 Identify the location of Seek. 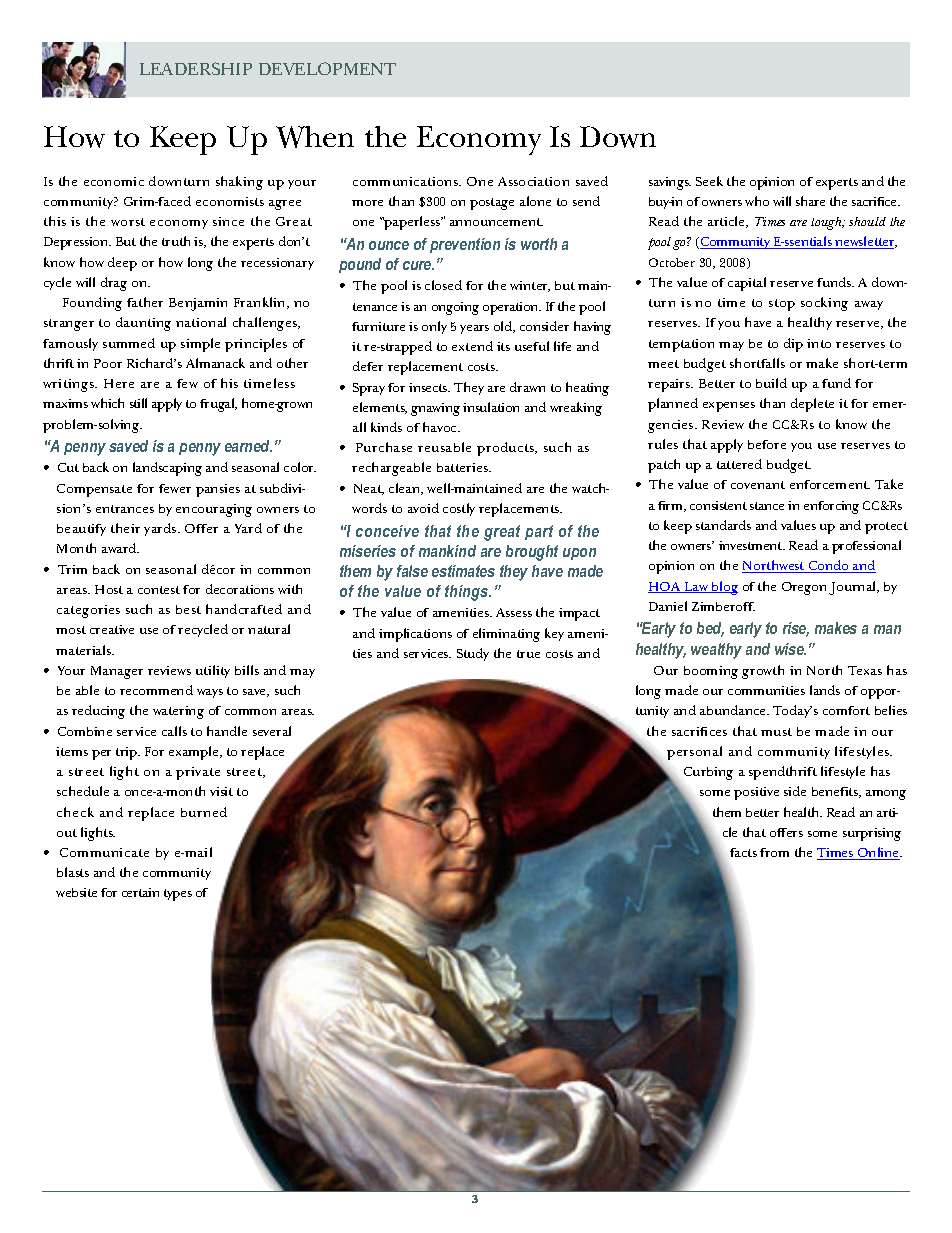
(709, 181).
